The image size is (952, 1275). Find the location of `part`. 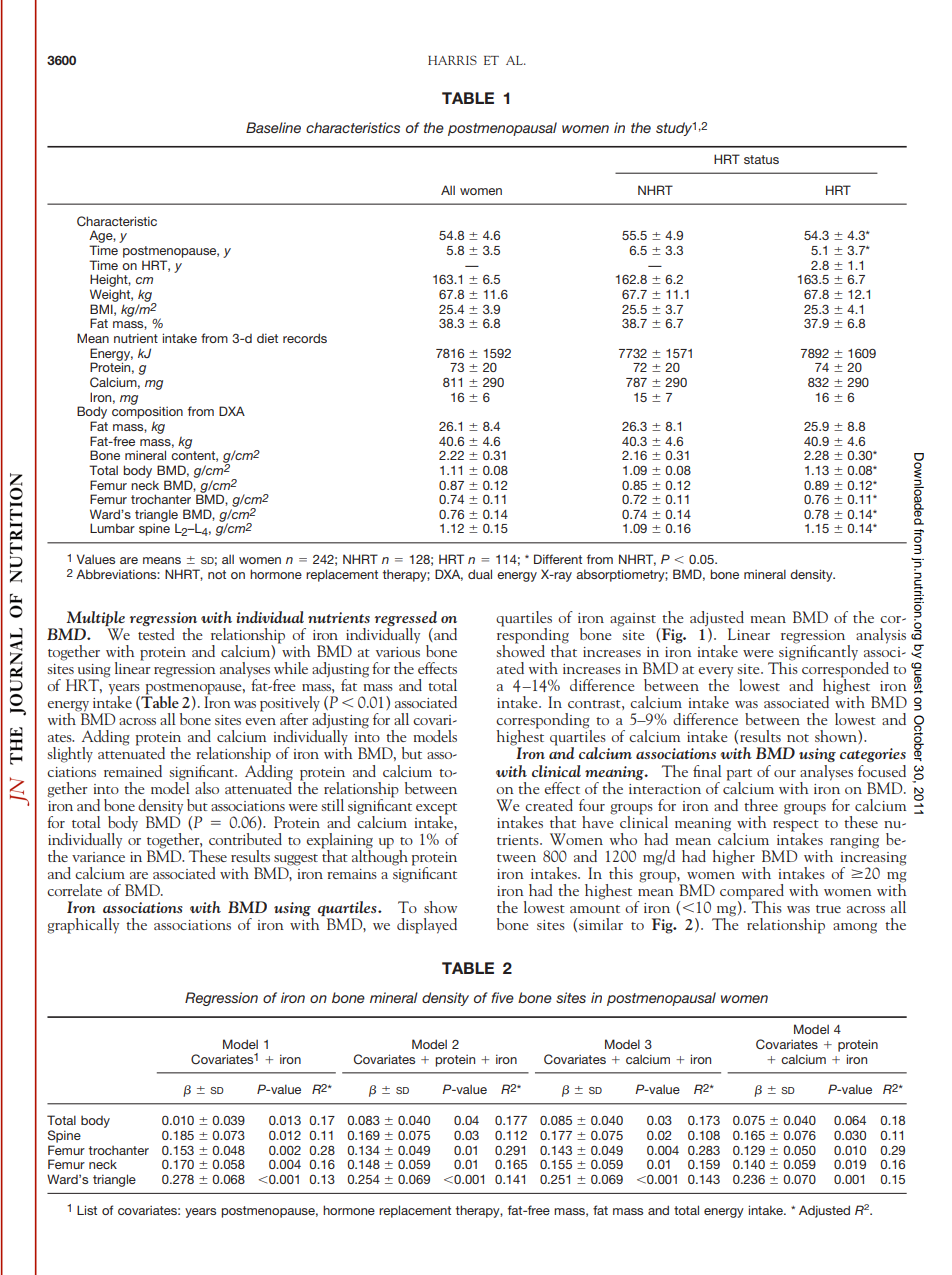

part is located at coordinates (739, 775).
